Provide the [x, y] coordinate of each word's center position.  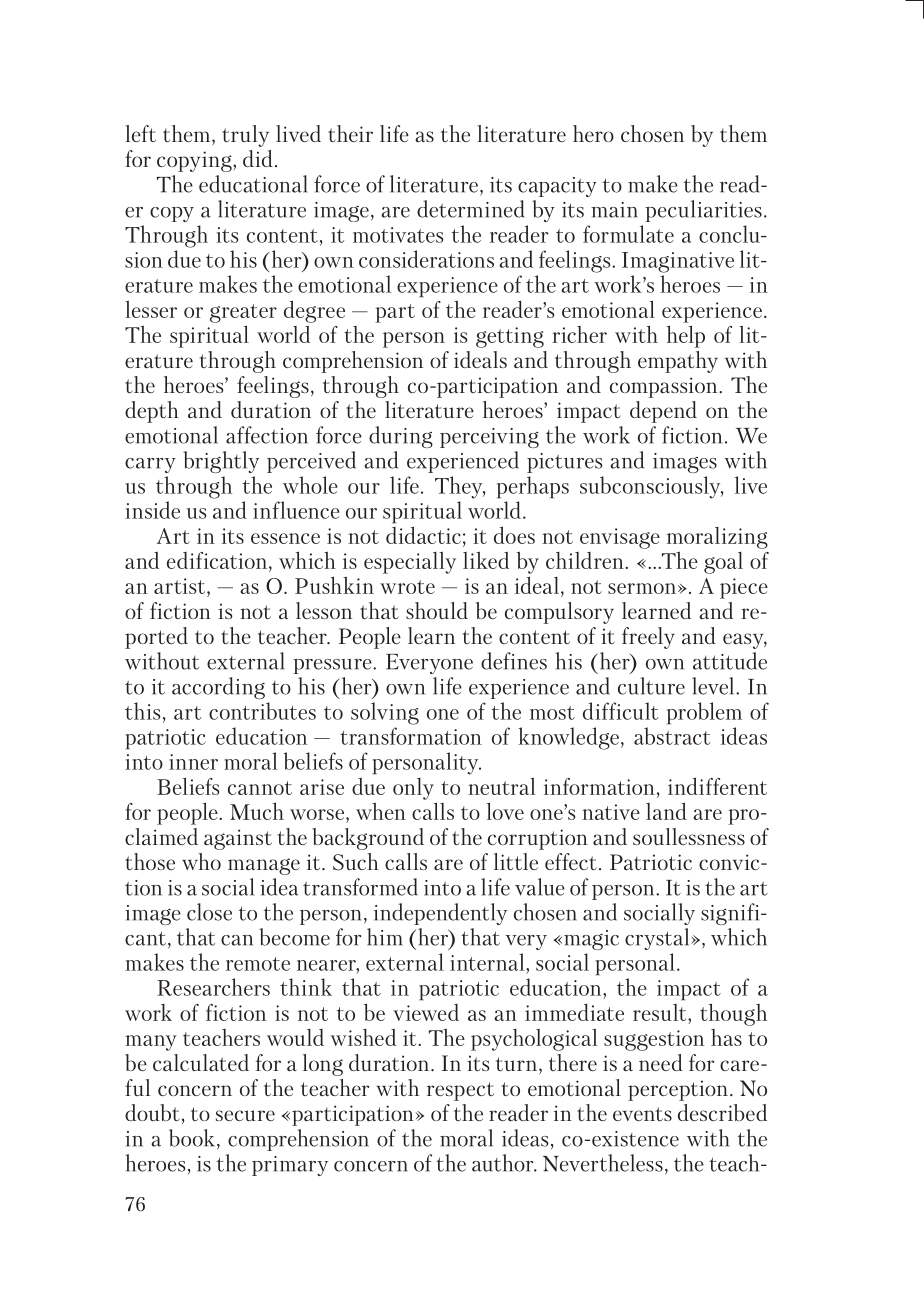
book [192, 1138]
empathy [678, 362]
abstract [672, 736]
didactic [423, 535]
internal [488, 962]
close [209, 912]
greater [243, 313]
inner [193, 762]
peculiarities [703, 211]
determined [470, 209]
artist [181, 587]
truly [245, 136]
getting [510, 337]
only [413, 789]
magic [591, 940]
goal [723, 563]
